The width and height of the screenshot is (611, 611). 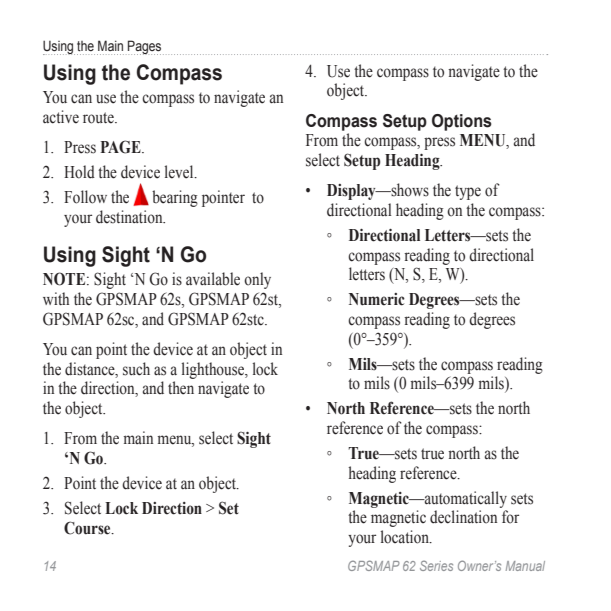 I want to click on then, so click(x=181, y=388).
